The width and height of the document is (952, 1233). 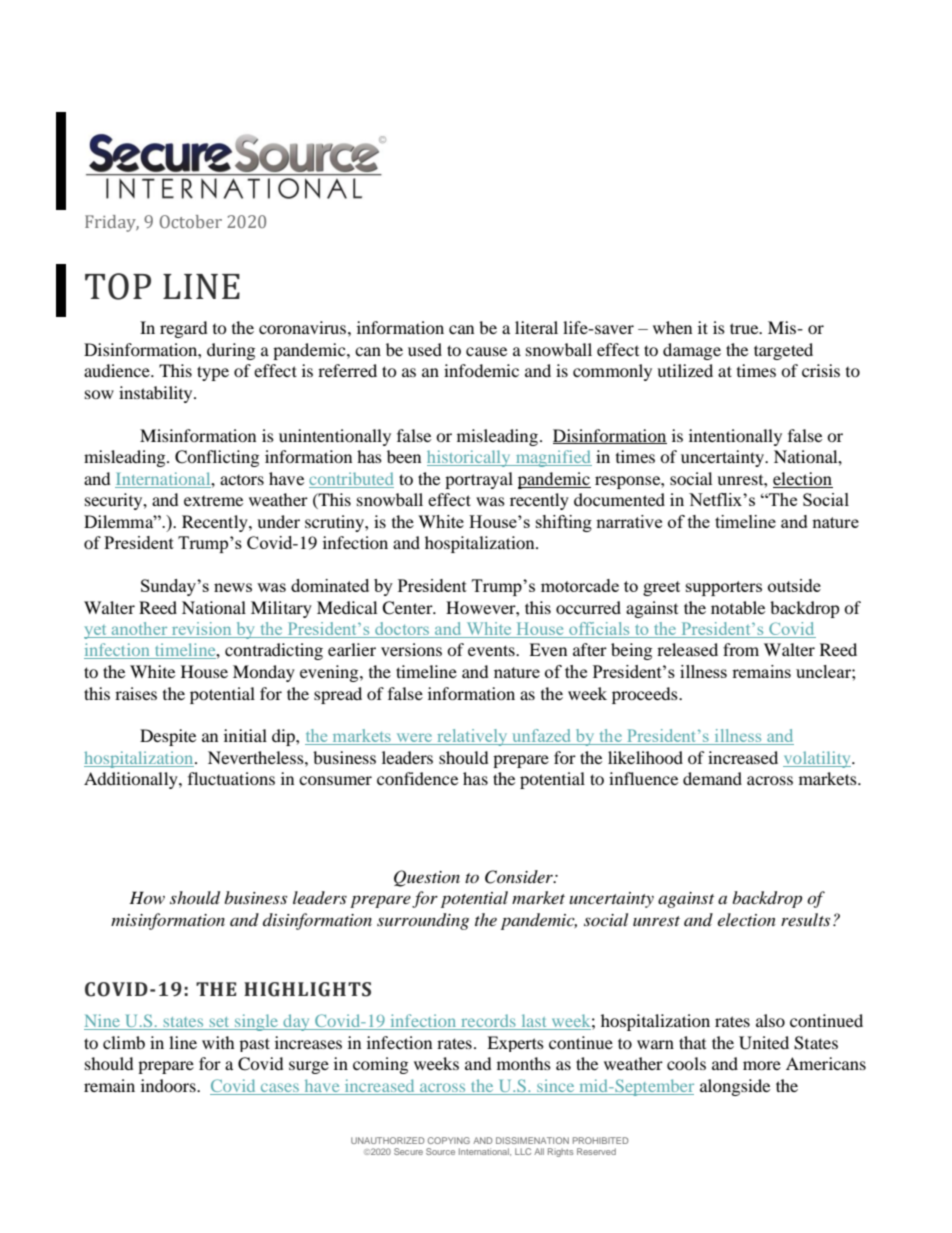 I want to click on Question, so click(x=427, y=878).
